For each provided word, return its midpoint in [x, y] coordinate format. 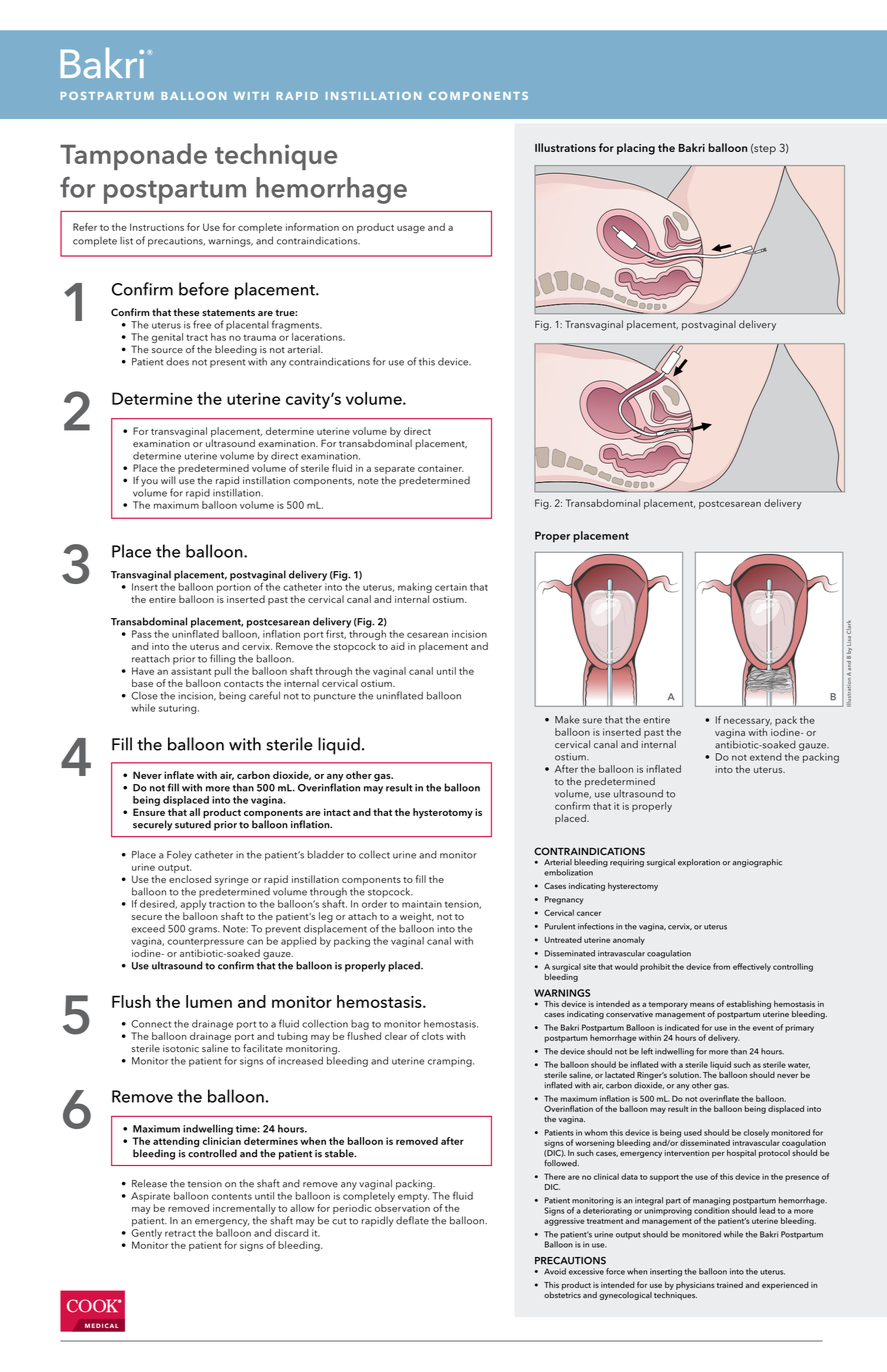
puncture [335, 697]
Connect [151, 1024]
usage [411, 230]
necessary [748, 722]
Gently [146, 1232]
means [702, 1005]
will [168, 480]
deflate [412, 1220]
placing [636, 149]
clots [433, 1036]
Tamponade [133, 156]
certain [451, 587]
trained [730, 1285]
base [142, 683]
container [441, 468]
